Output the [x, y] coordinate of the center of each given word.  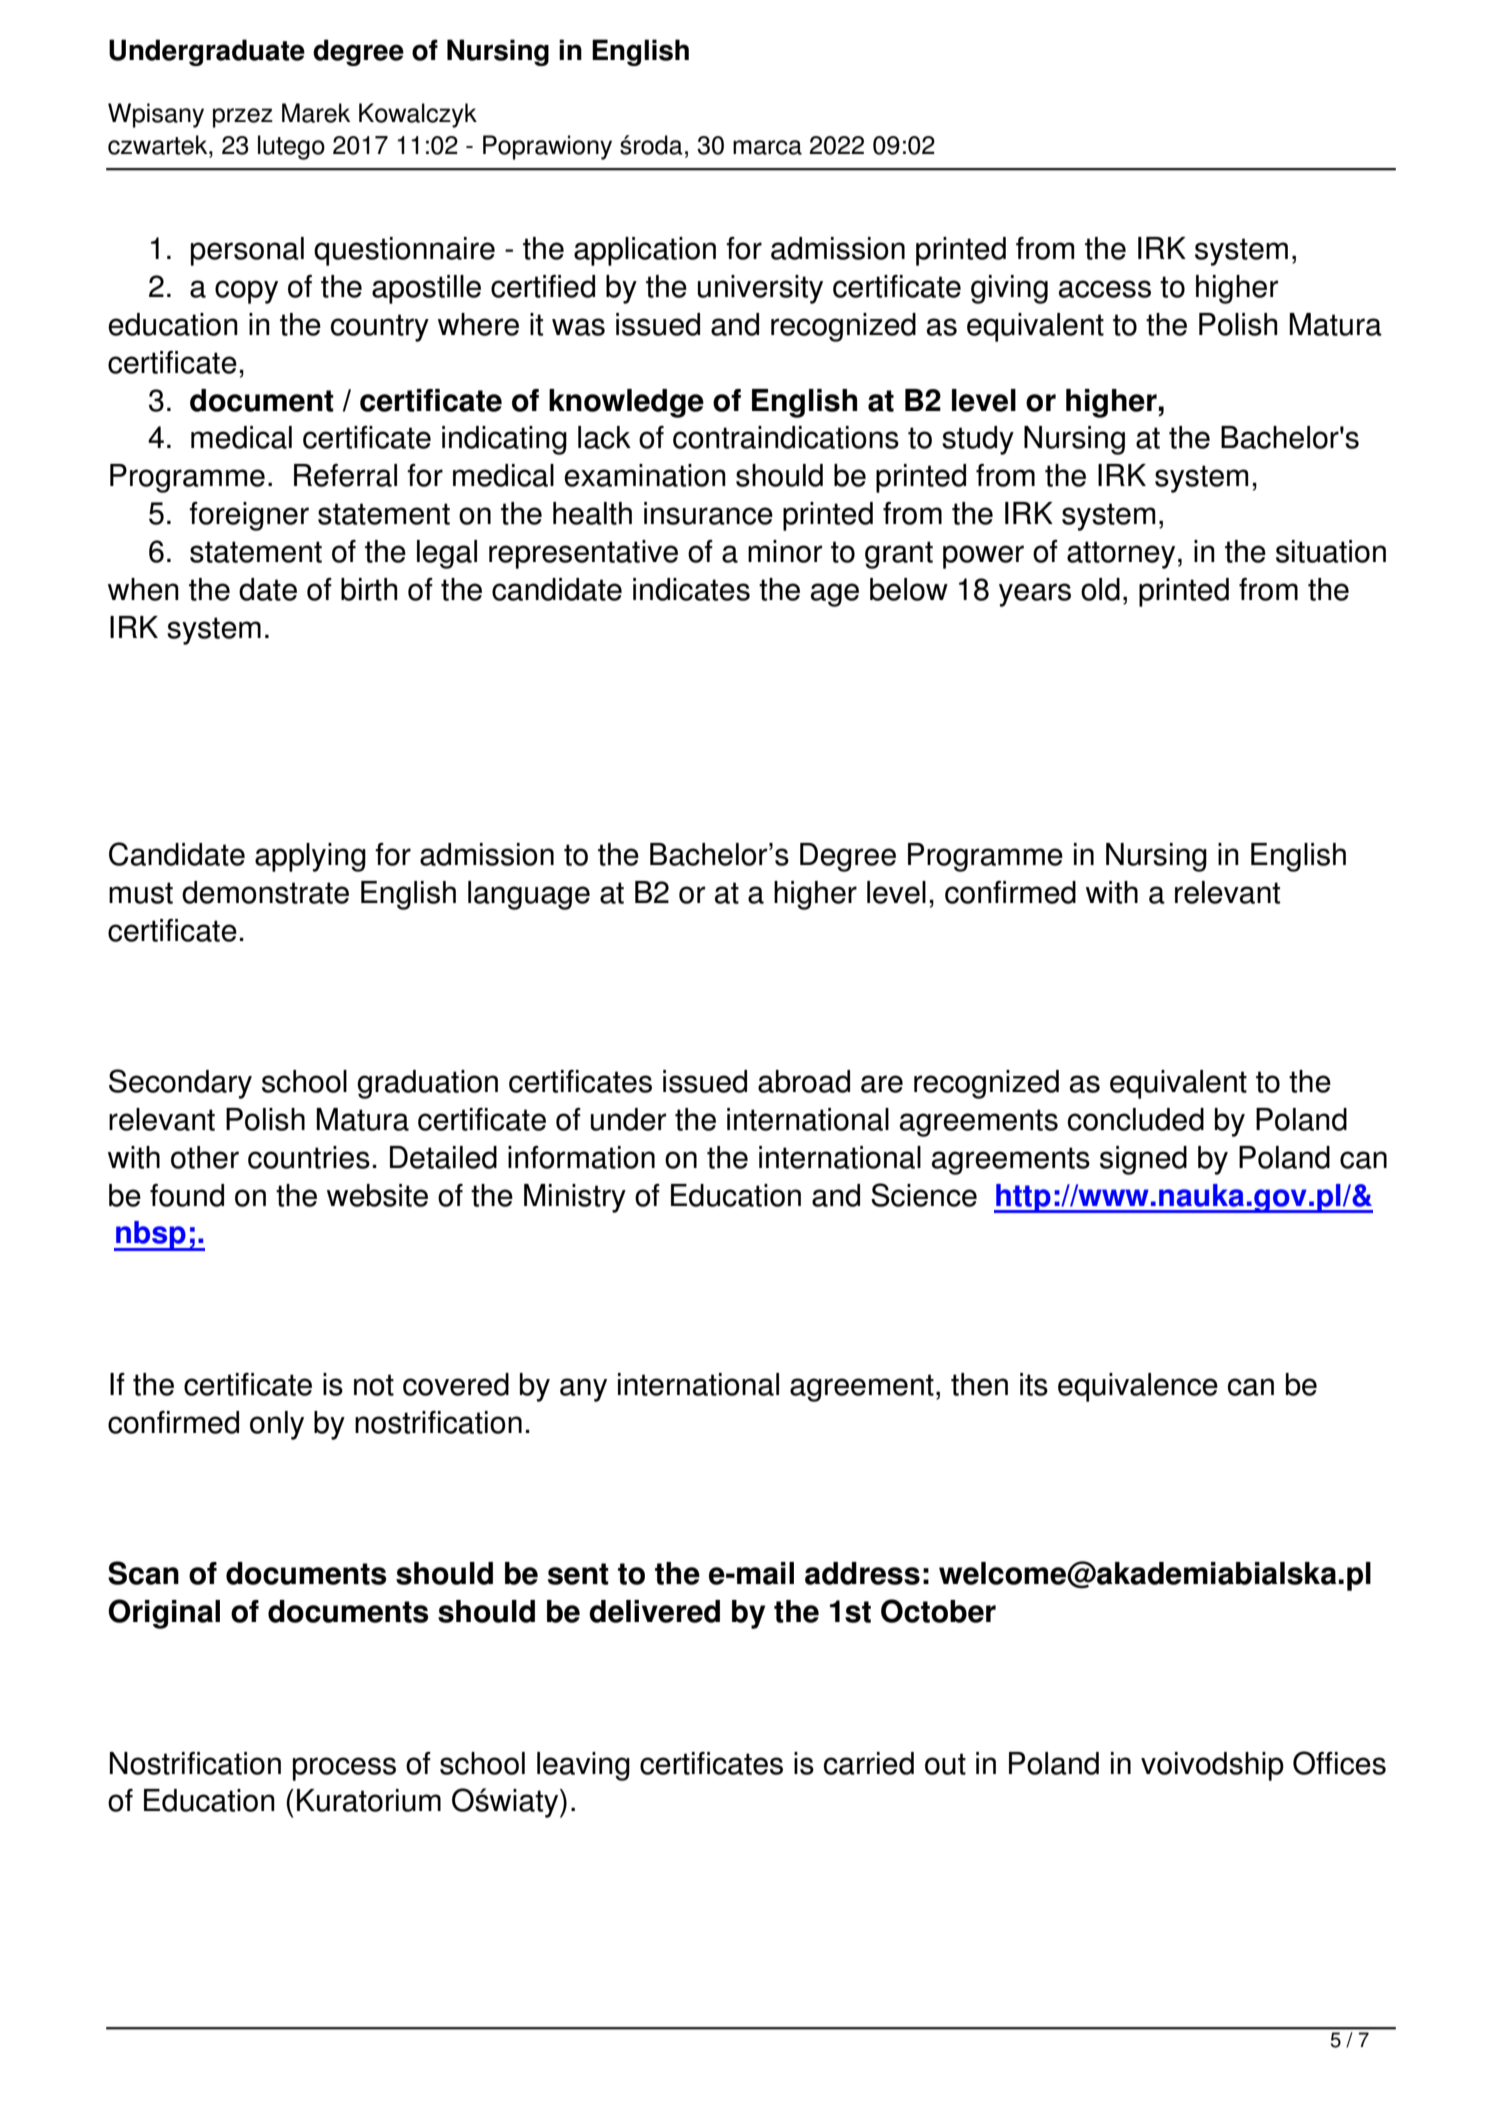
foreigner [249, 516]
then [979, 1384]
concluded [1136, 1119]
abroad [804, 1081]
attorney [1121, 555]
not [374, 1385]
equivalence [1138, 1387]
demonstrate [265, 892]
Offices [1339, 1763]
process [344, 1769]
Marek [316, 113]
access [1105, 289]
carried [869, 1763]
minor [785, 551]
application [645, 251]
